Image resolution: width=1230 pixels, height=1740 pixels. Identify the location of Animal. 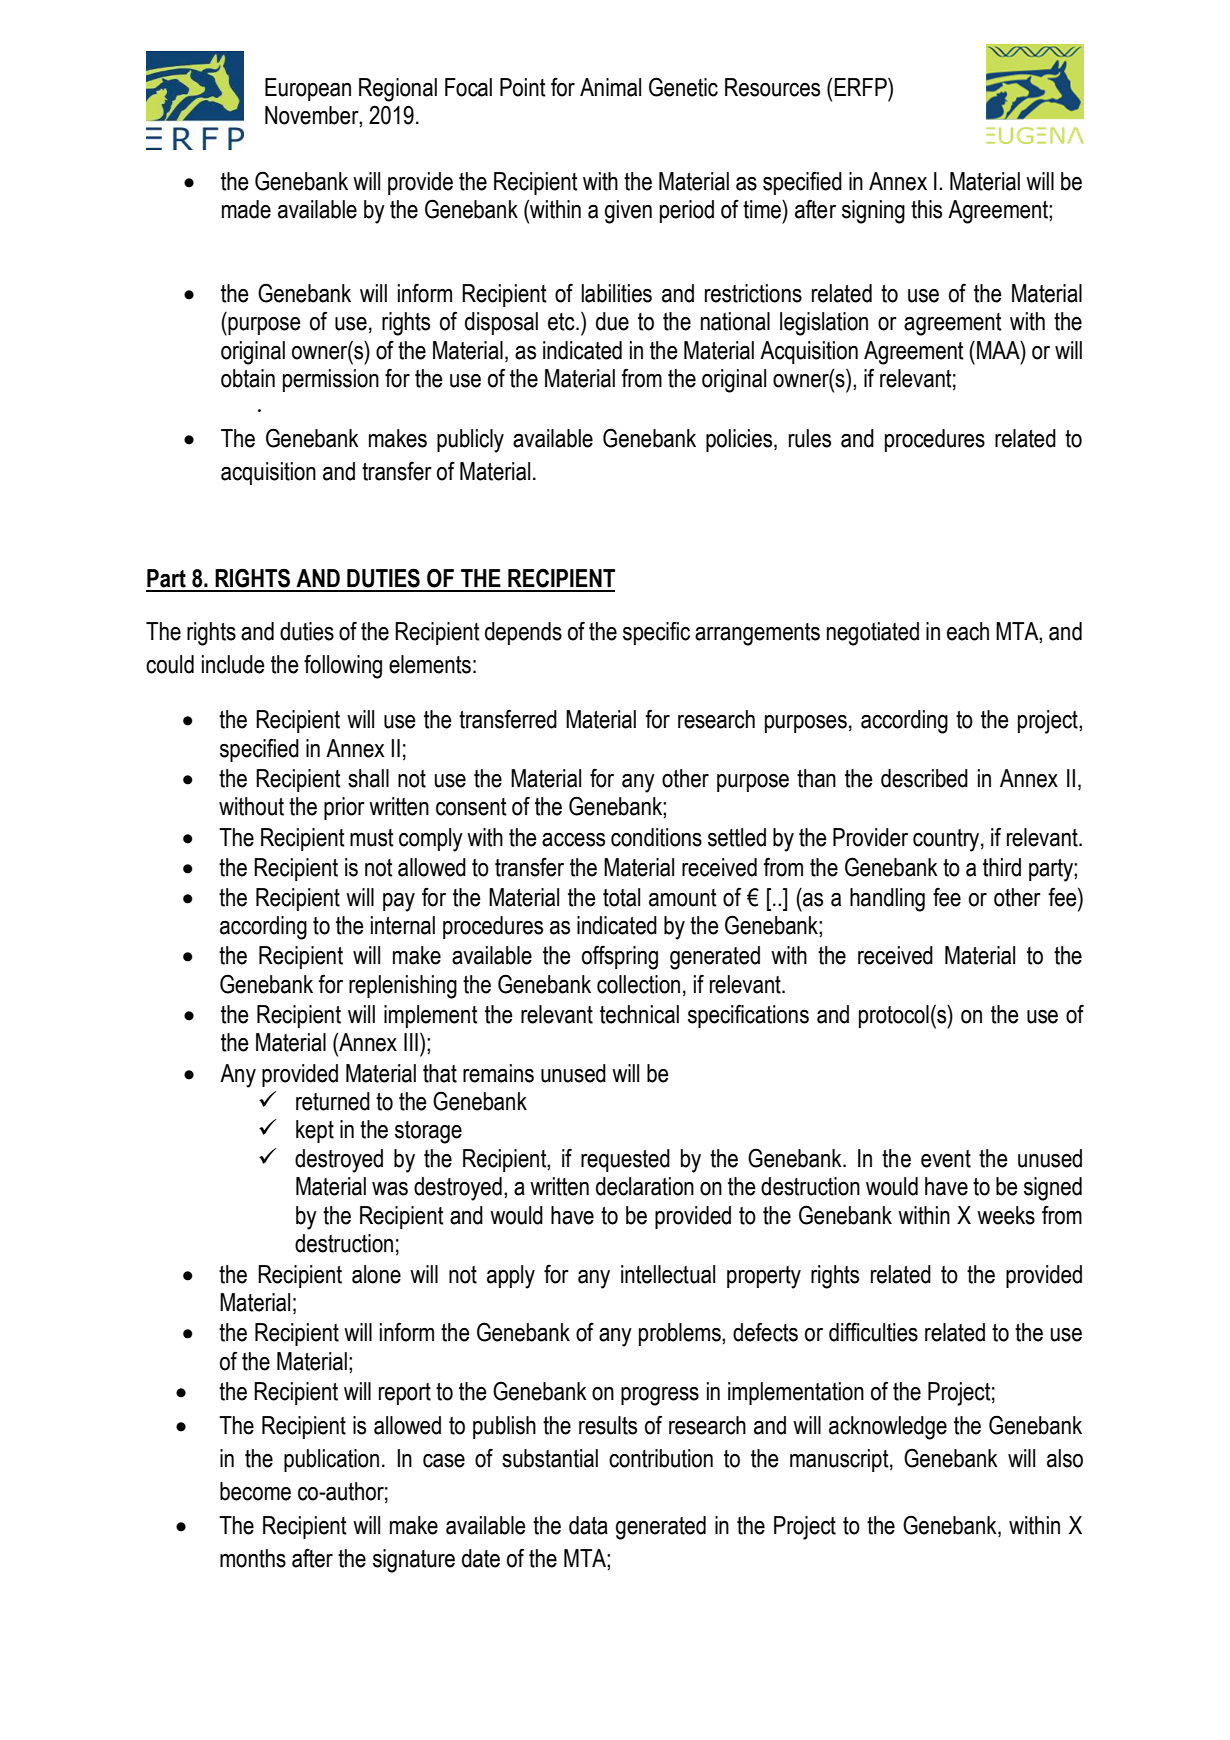
(610, 87).
